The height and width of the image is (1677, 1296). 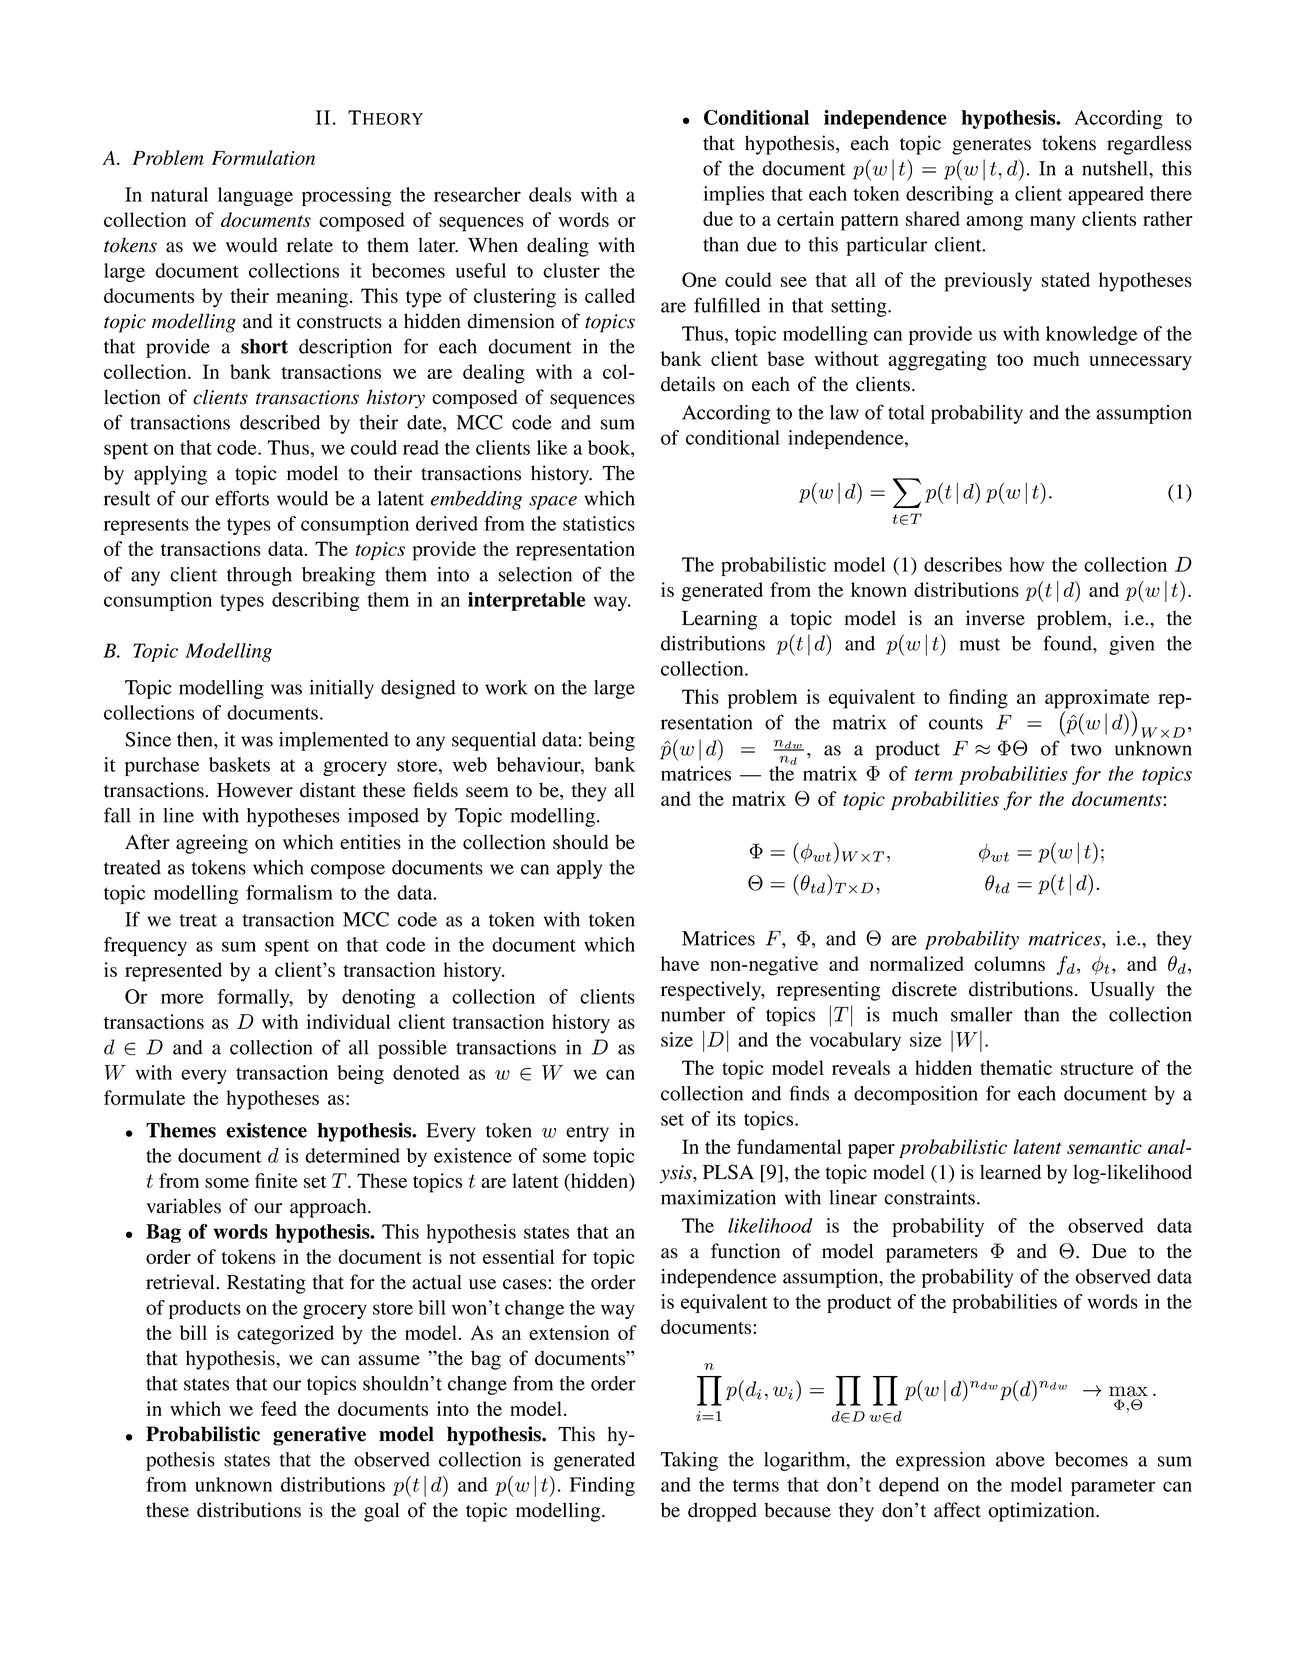 I want to click on agreeing, so click(x=212, y=844).
